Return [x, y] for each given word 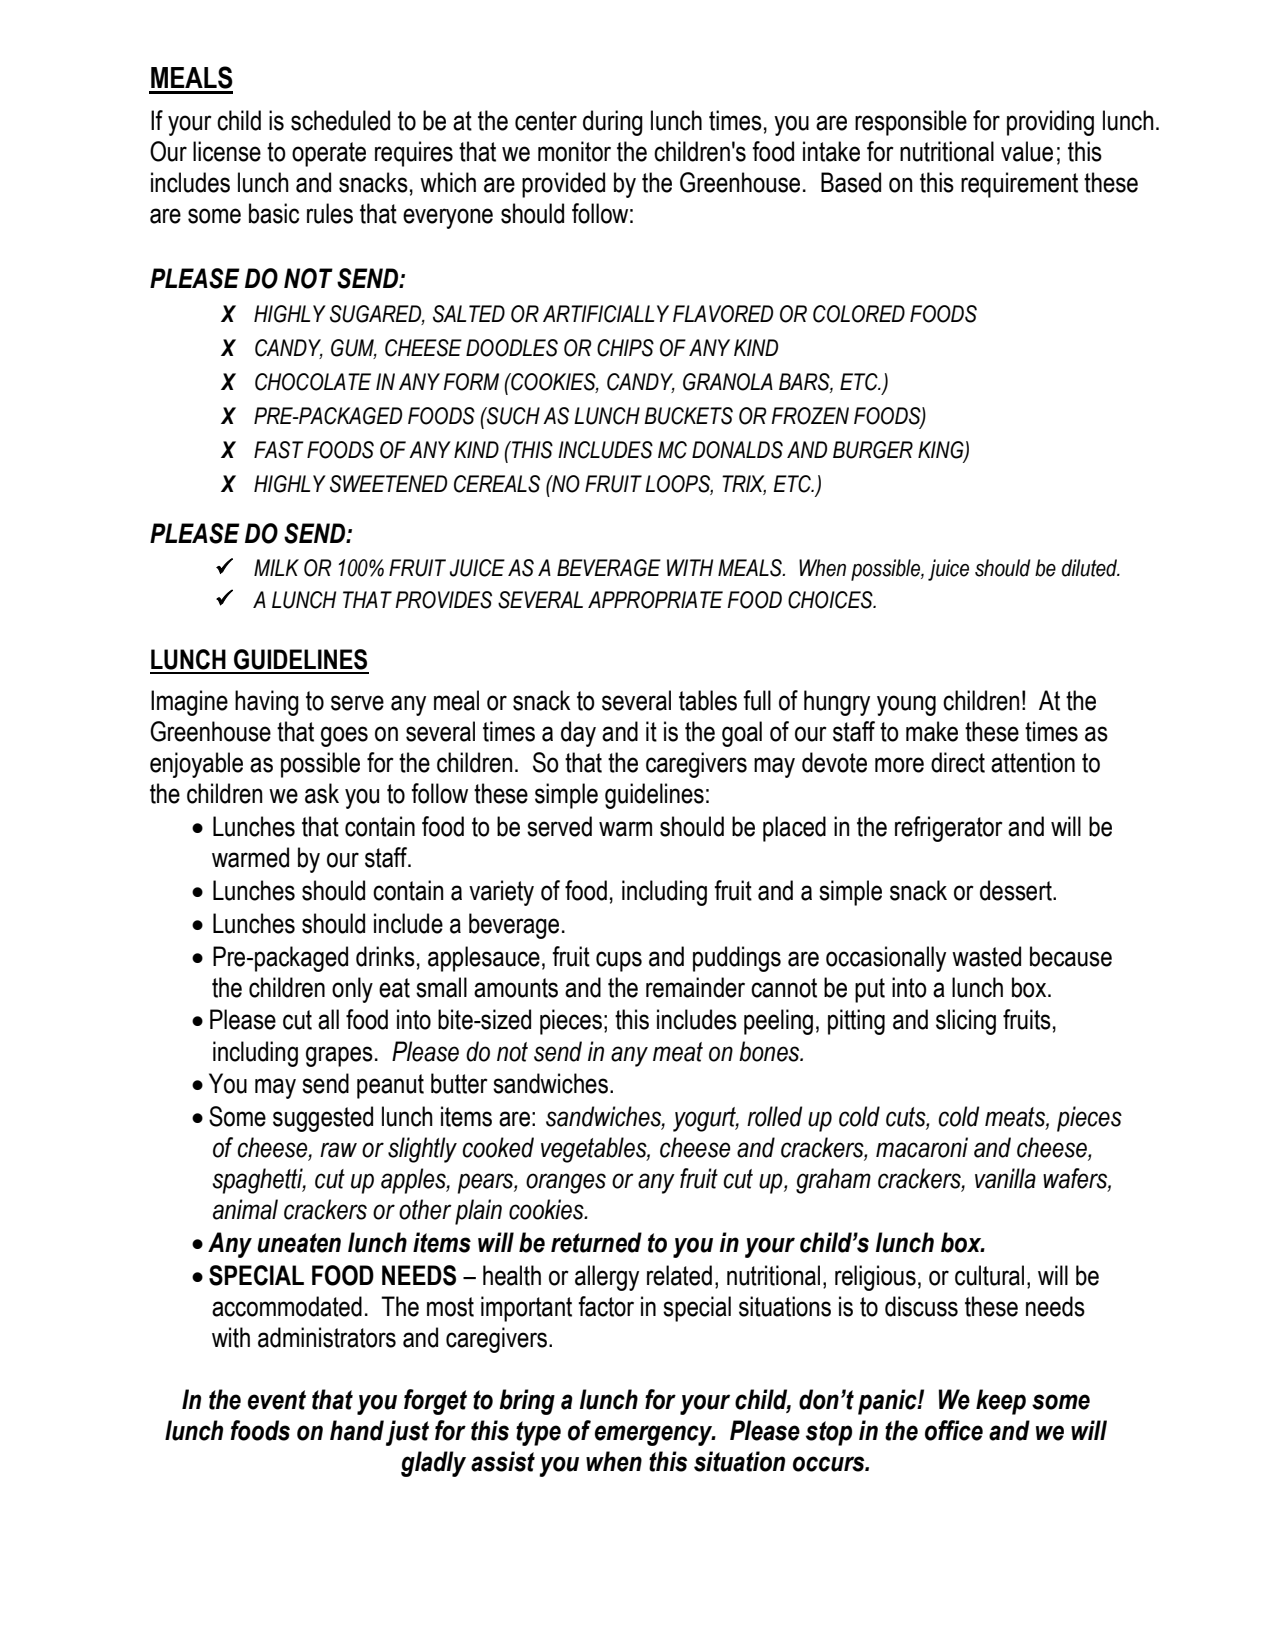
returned [596, 1242]
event [277, 1400]
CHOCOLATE [313, 382]
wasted [986, 956]
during [613, 123]
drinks [385, 956]
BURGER [873, 450]
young [906, 705]
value [1027, 151]
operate [329, 154]
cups [619, 961]
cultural [989, 1275]
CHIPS [625, 348]
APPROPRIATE [655, 600]
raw [338, 1150]
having [267, 703]
